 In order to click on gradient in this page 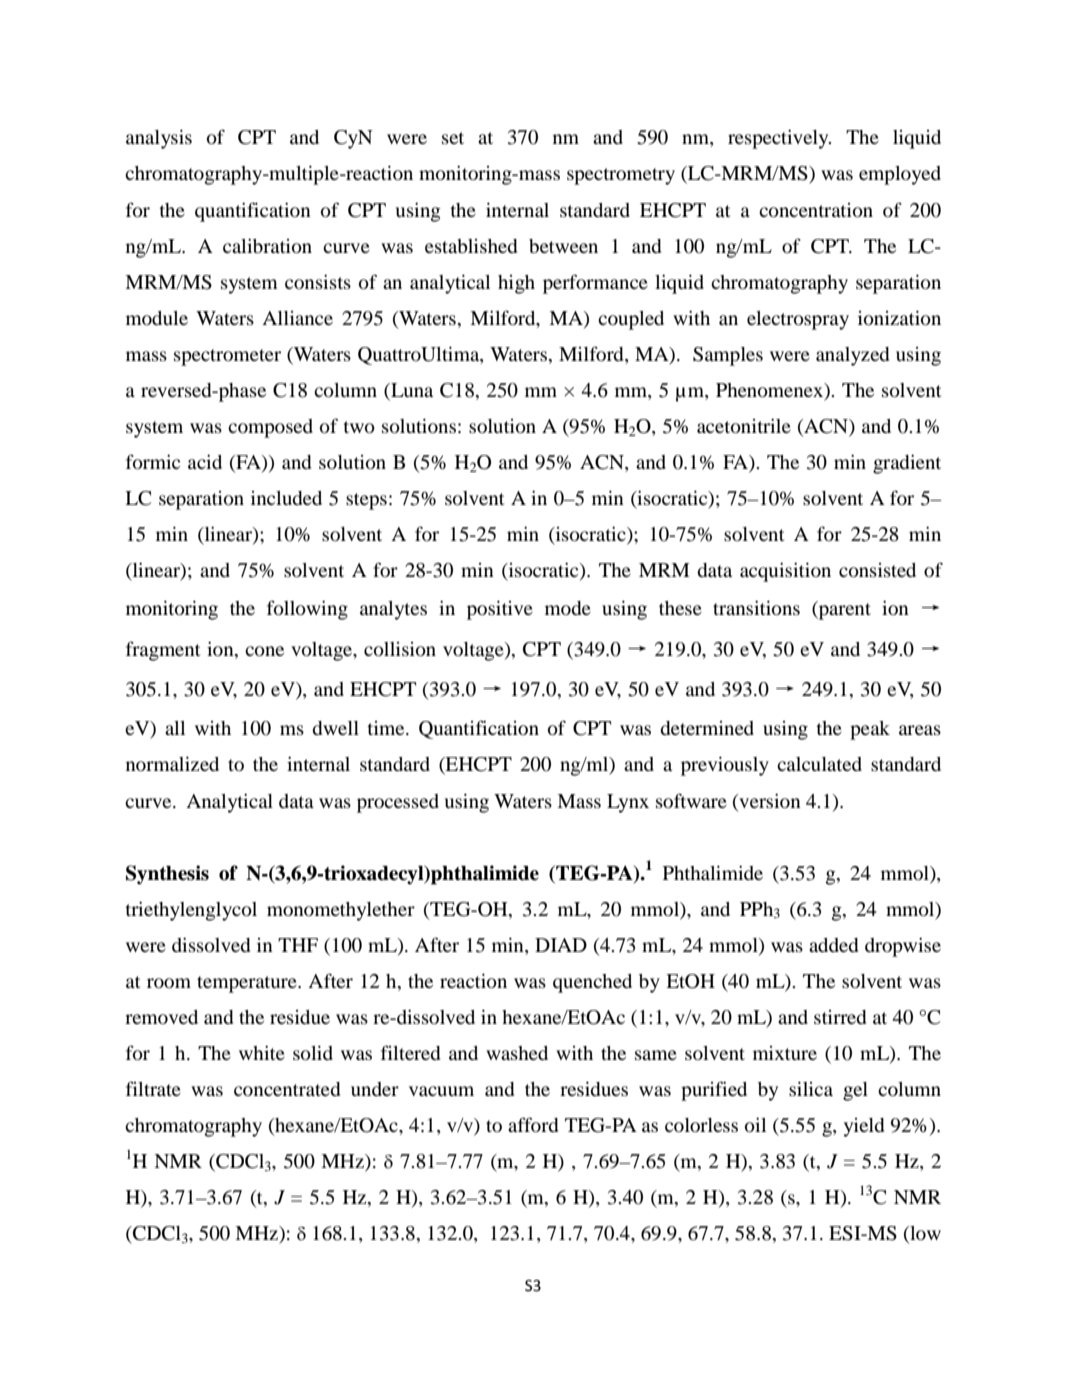, I will do `click(907, 464)`.
